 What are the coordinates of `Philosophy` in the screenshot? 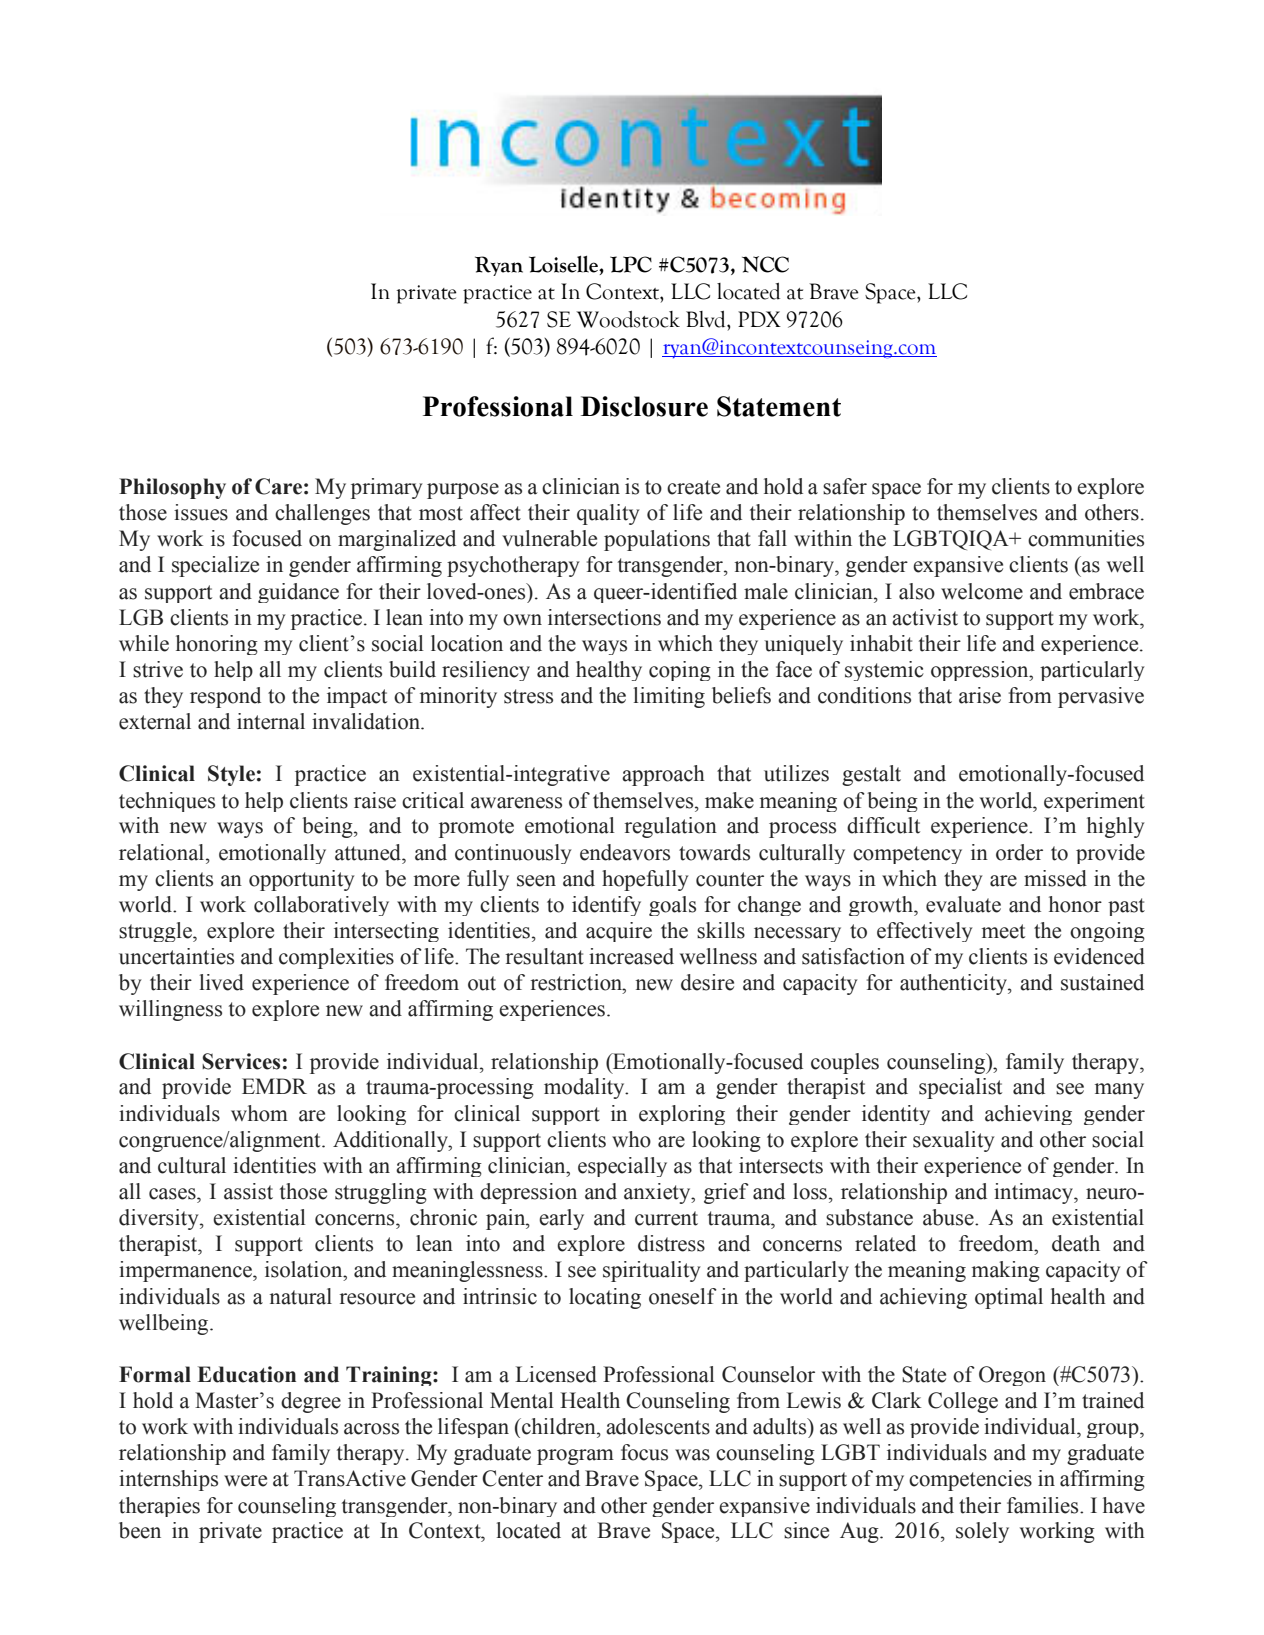 It's located at (172, 488).
